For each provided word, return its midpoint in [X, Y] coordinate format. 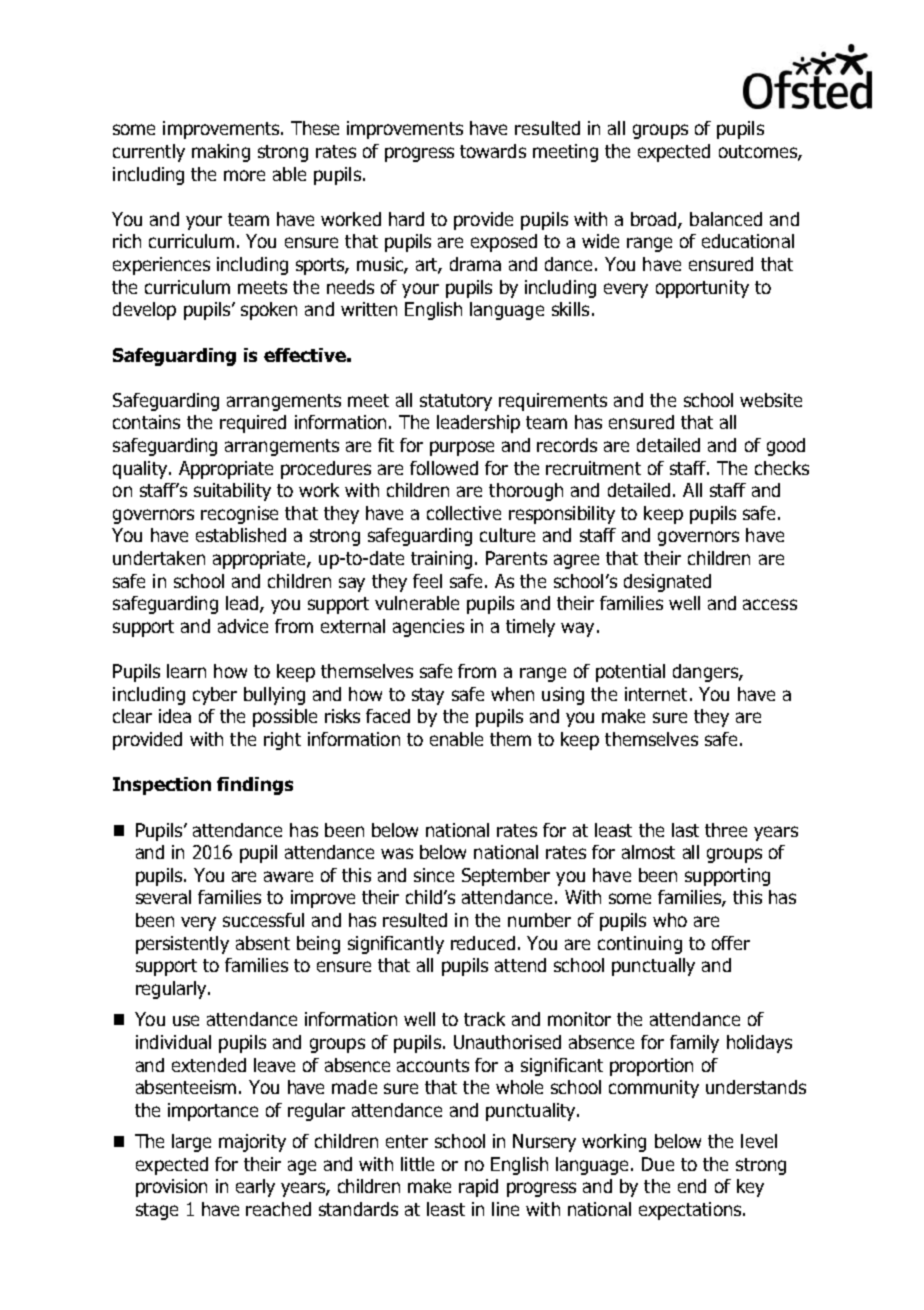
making [221, 153]
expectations [691, 1211]
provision [171, 1188]
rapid [478, 1188]
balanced [726, 219]
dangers [706, 673]
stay [428, 696]
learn [186, 671]
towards [493, 151]
